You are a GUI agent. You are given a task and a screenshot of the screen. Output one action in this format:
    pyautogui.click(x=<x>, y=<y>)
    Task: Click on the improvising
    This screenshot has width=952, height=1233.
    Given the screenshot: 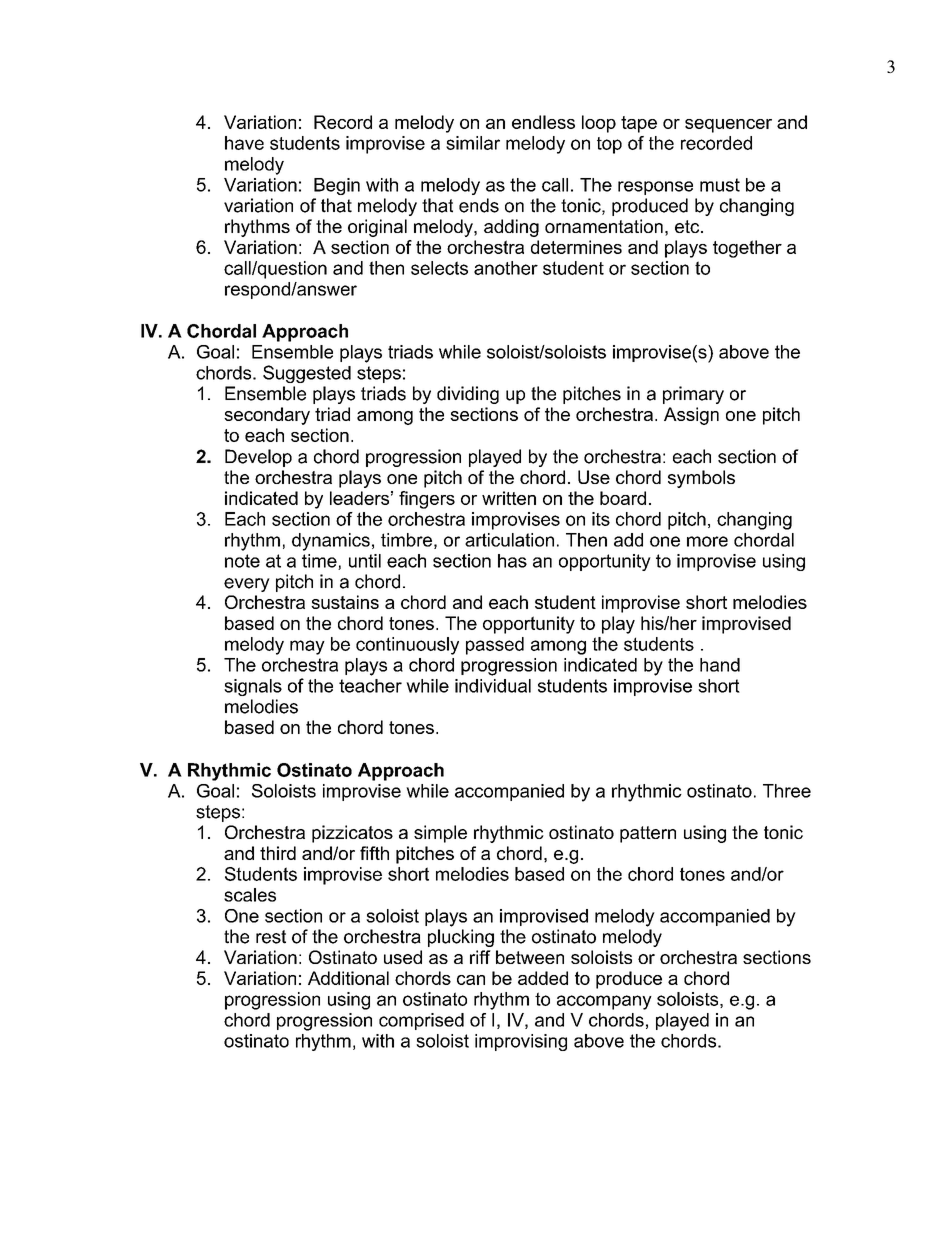 What is the action you would take?
    pyautogui.click(x=521, y=1042)
